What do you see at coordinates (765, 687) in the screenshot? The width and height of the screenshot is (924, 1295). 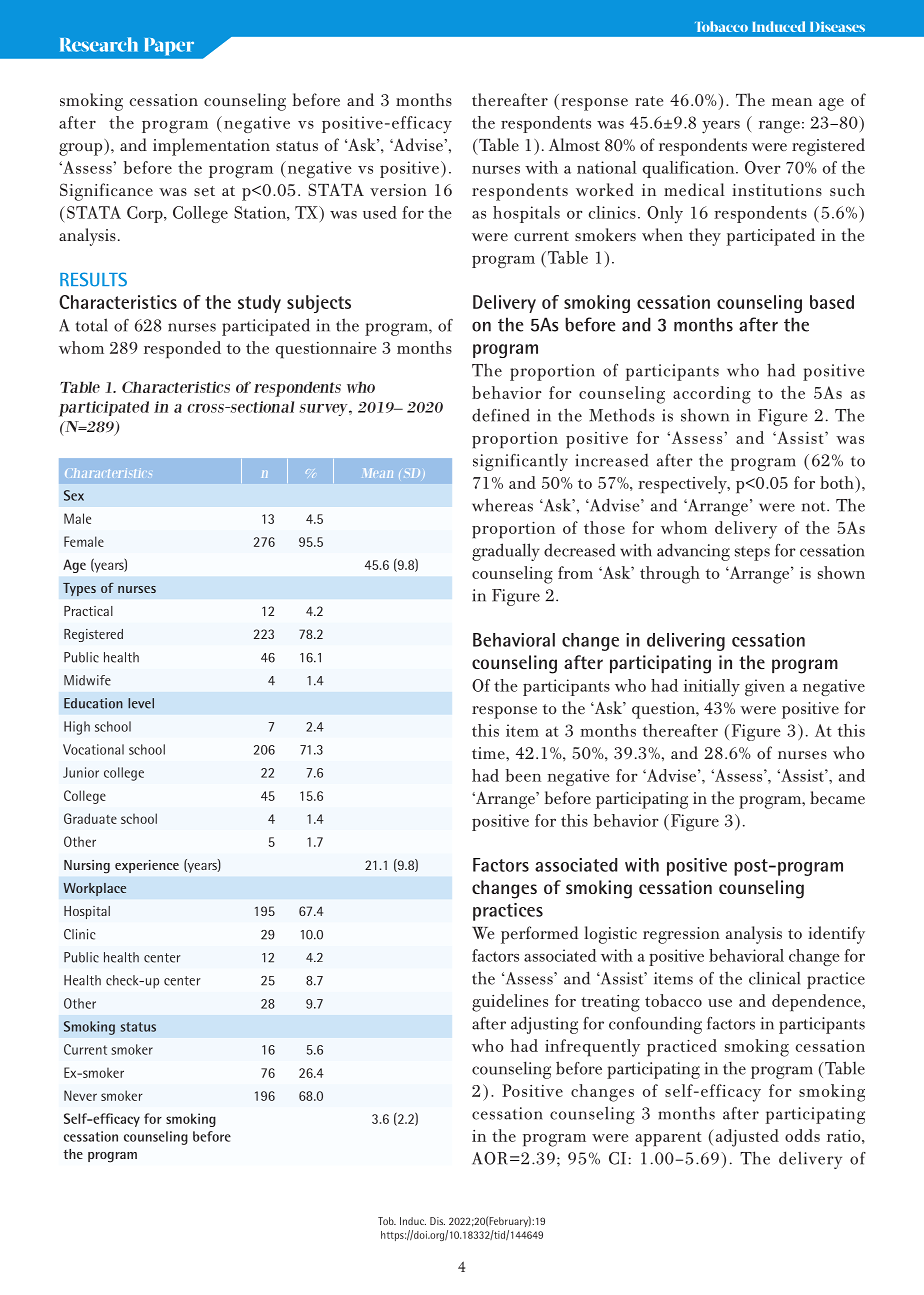 I see `given` at bounding box center [765, 687].
